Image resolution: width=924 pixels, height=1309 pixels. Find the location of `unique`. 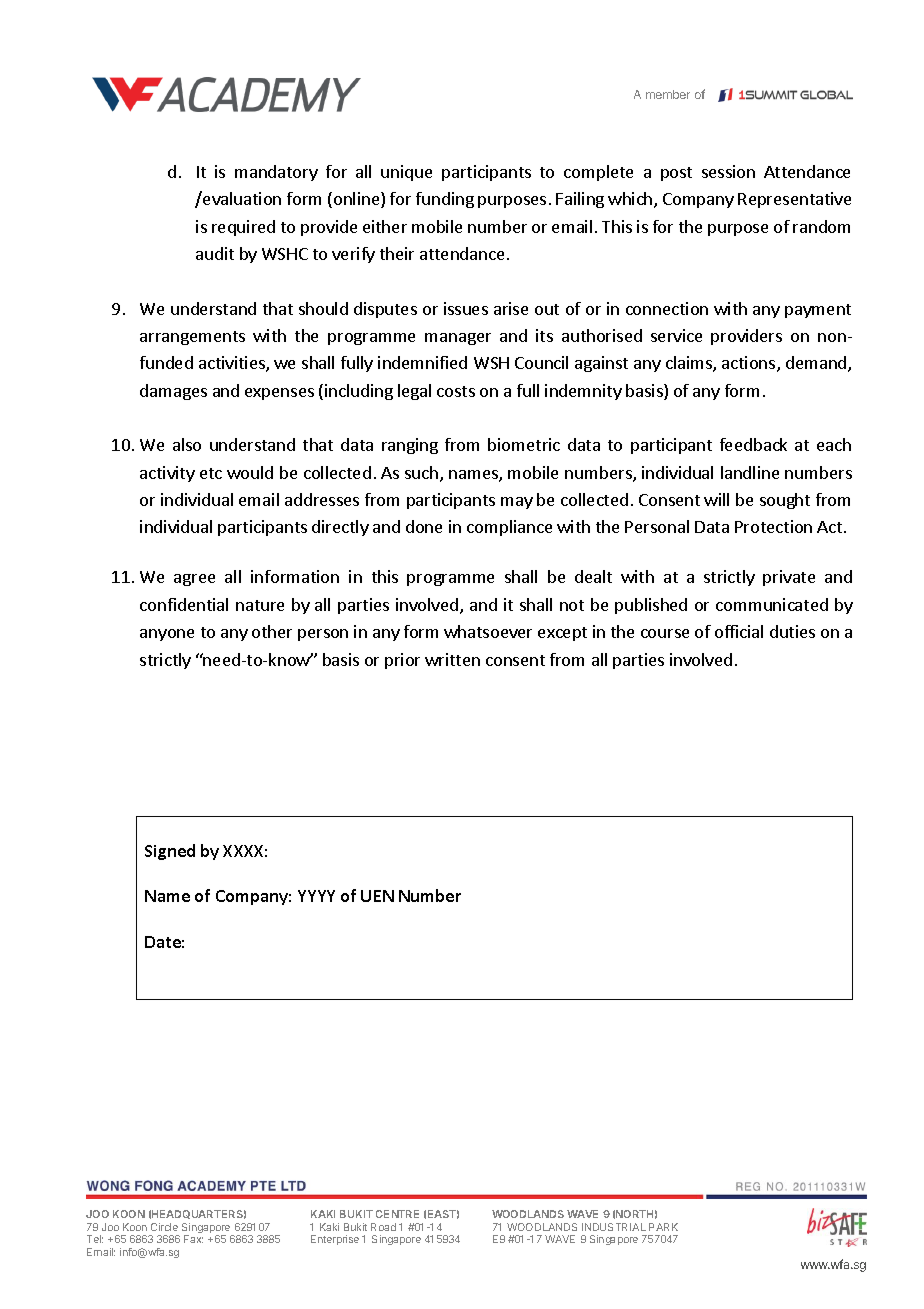

unique is located at coordinates (406, 173).
